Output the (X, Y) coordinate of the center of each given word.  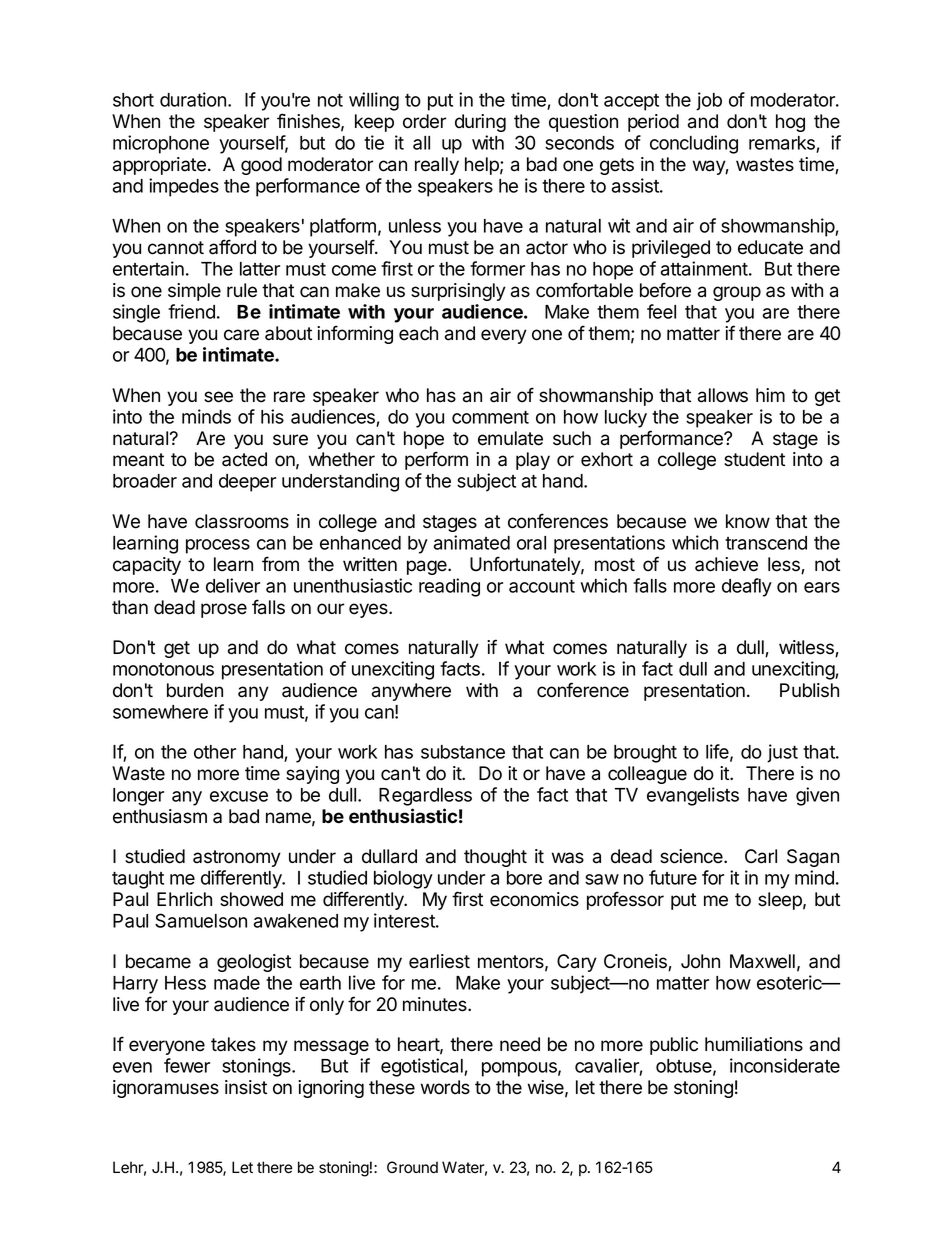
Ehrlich (184, 899)
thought (495, 858)
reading (449, 587)
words (445, 1087)
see (218, 397)
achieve (726, 564)
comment (490, 417)
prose (224, 610)
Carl (761, 856)
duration (194, 99)
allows (723, 395)
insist (246, 1087)
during (480, 123)
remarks (783, 144)
